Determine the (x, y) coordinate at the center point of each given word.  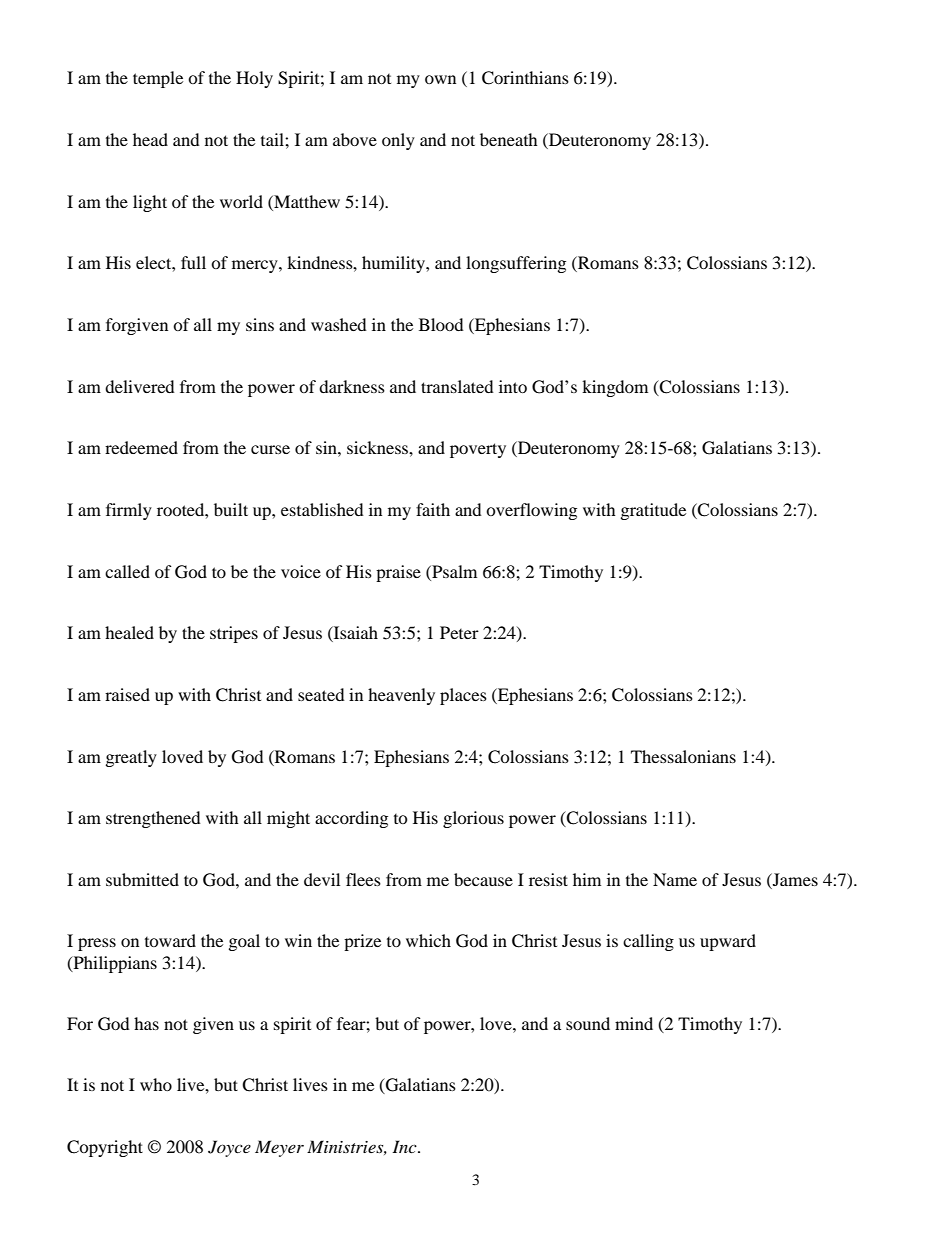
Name (675, 879)
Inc (405, 1146)
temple (158, 79)
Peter (459, 632)
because (483, 879)
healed (129, 632)
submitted (142, 879)
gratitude (653, 511)
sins (260, 324)
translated (457, 386)
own (440, 79)
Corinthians (525, 78)
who (156, 1084)
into (513, 386)
